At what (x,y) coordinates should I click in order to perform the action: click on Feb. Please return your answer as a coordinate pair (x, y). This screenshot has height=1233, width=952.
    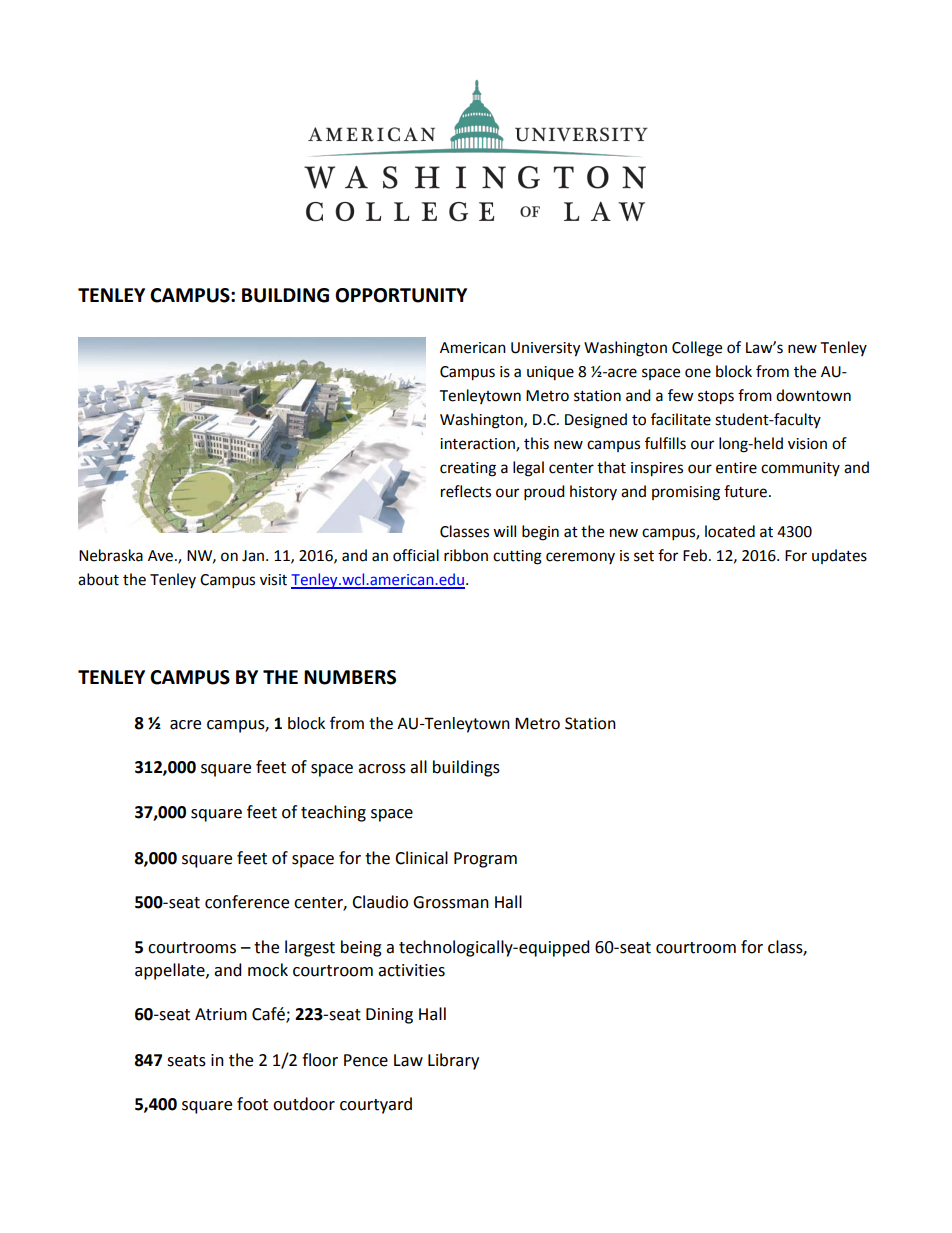
    Looking at the image, I should click on (696, 555).
